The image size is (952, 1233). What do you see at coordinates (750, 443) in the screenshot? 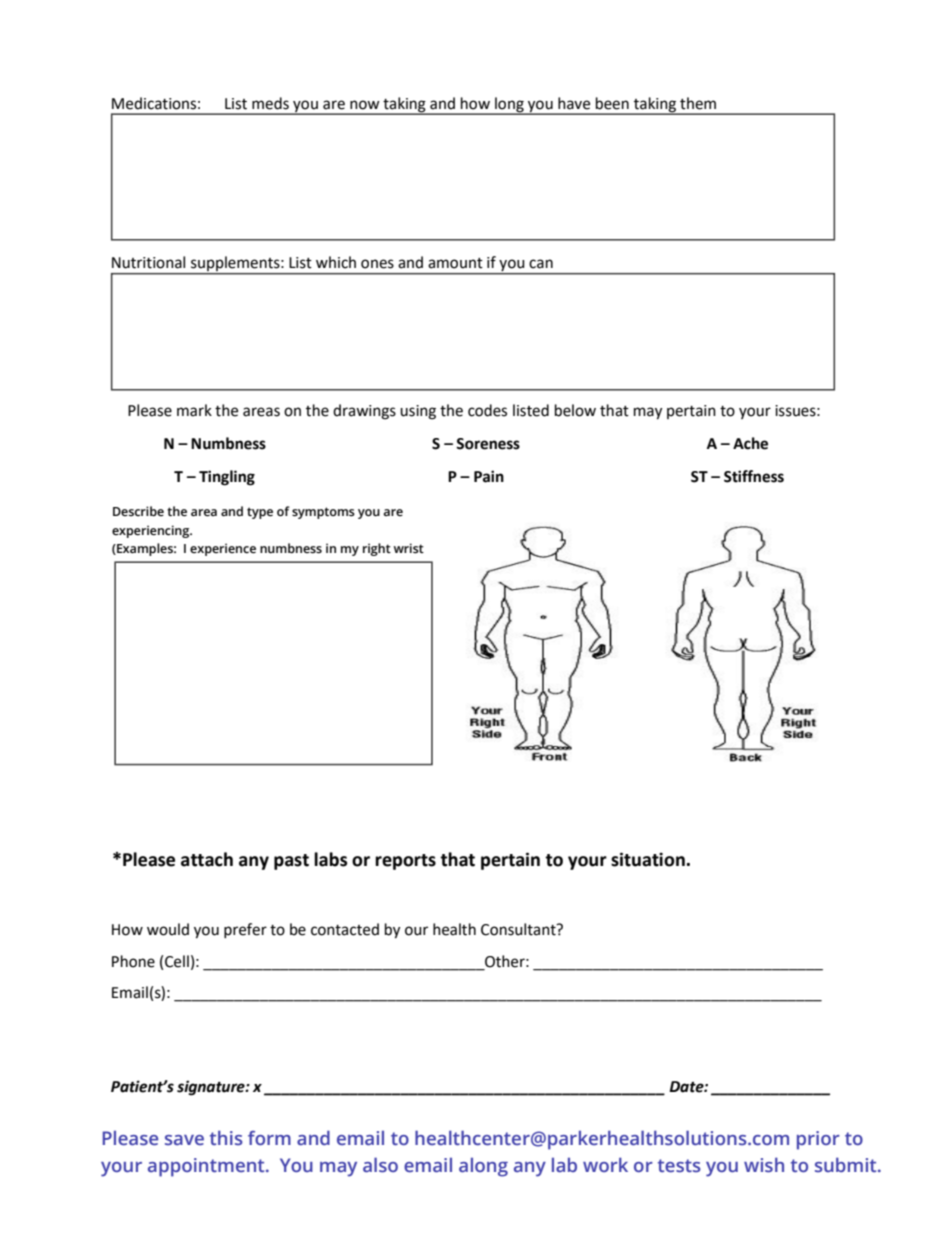
I see `Ache` at bounding box center [750, 443].
